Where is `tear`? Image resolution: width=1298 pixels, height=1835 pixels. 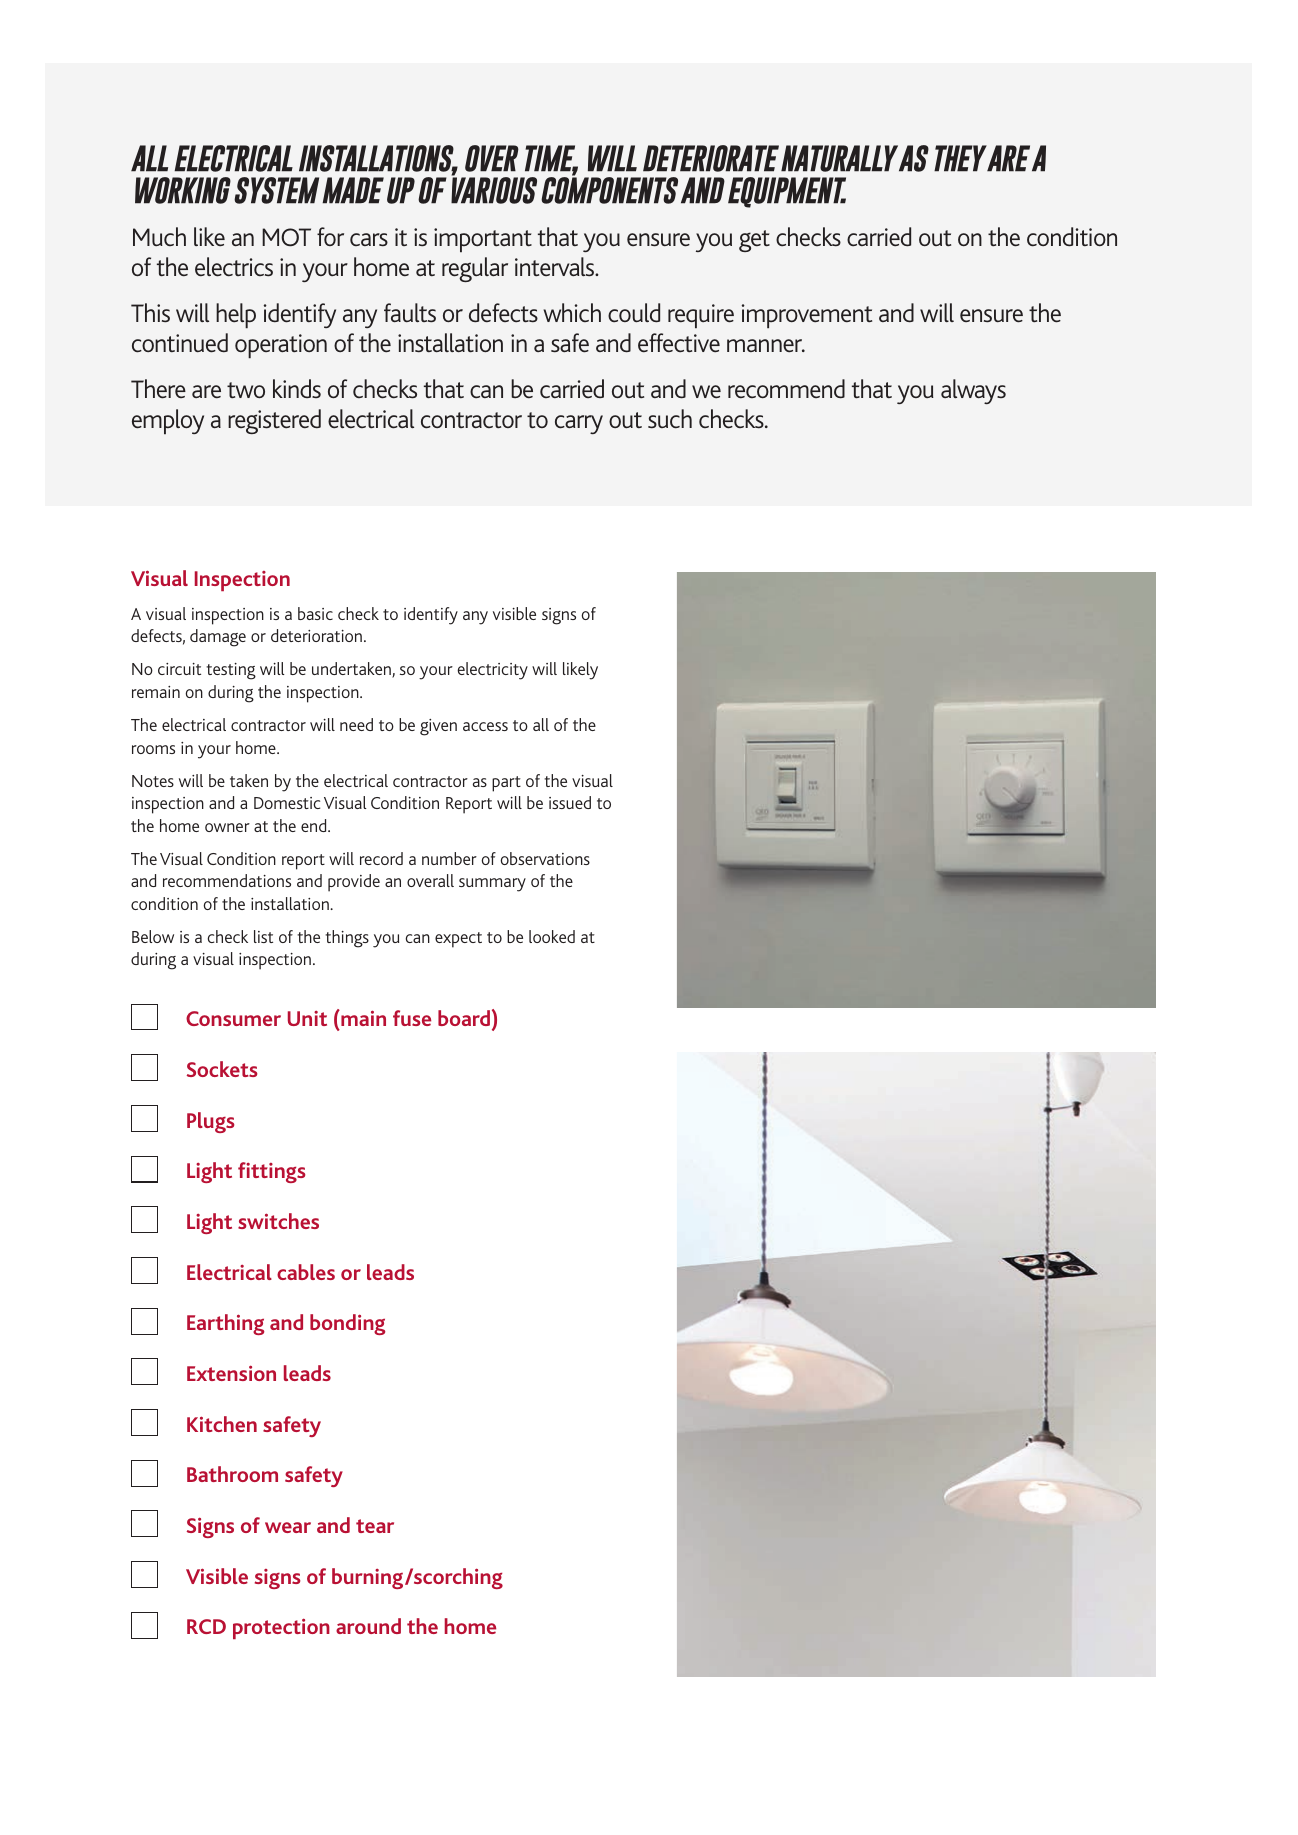
tear is located at coordinates (375, 1526).
